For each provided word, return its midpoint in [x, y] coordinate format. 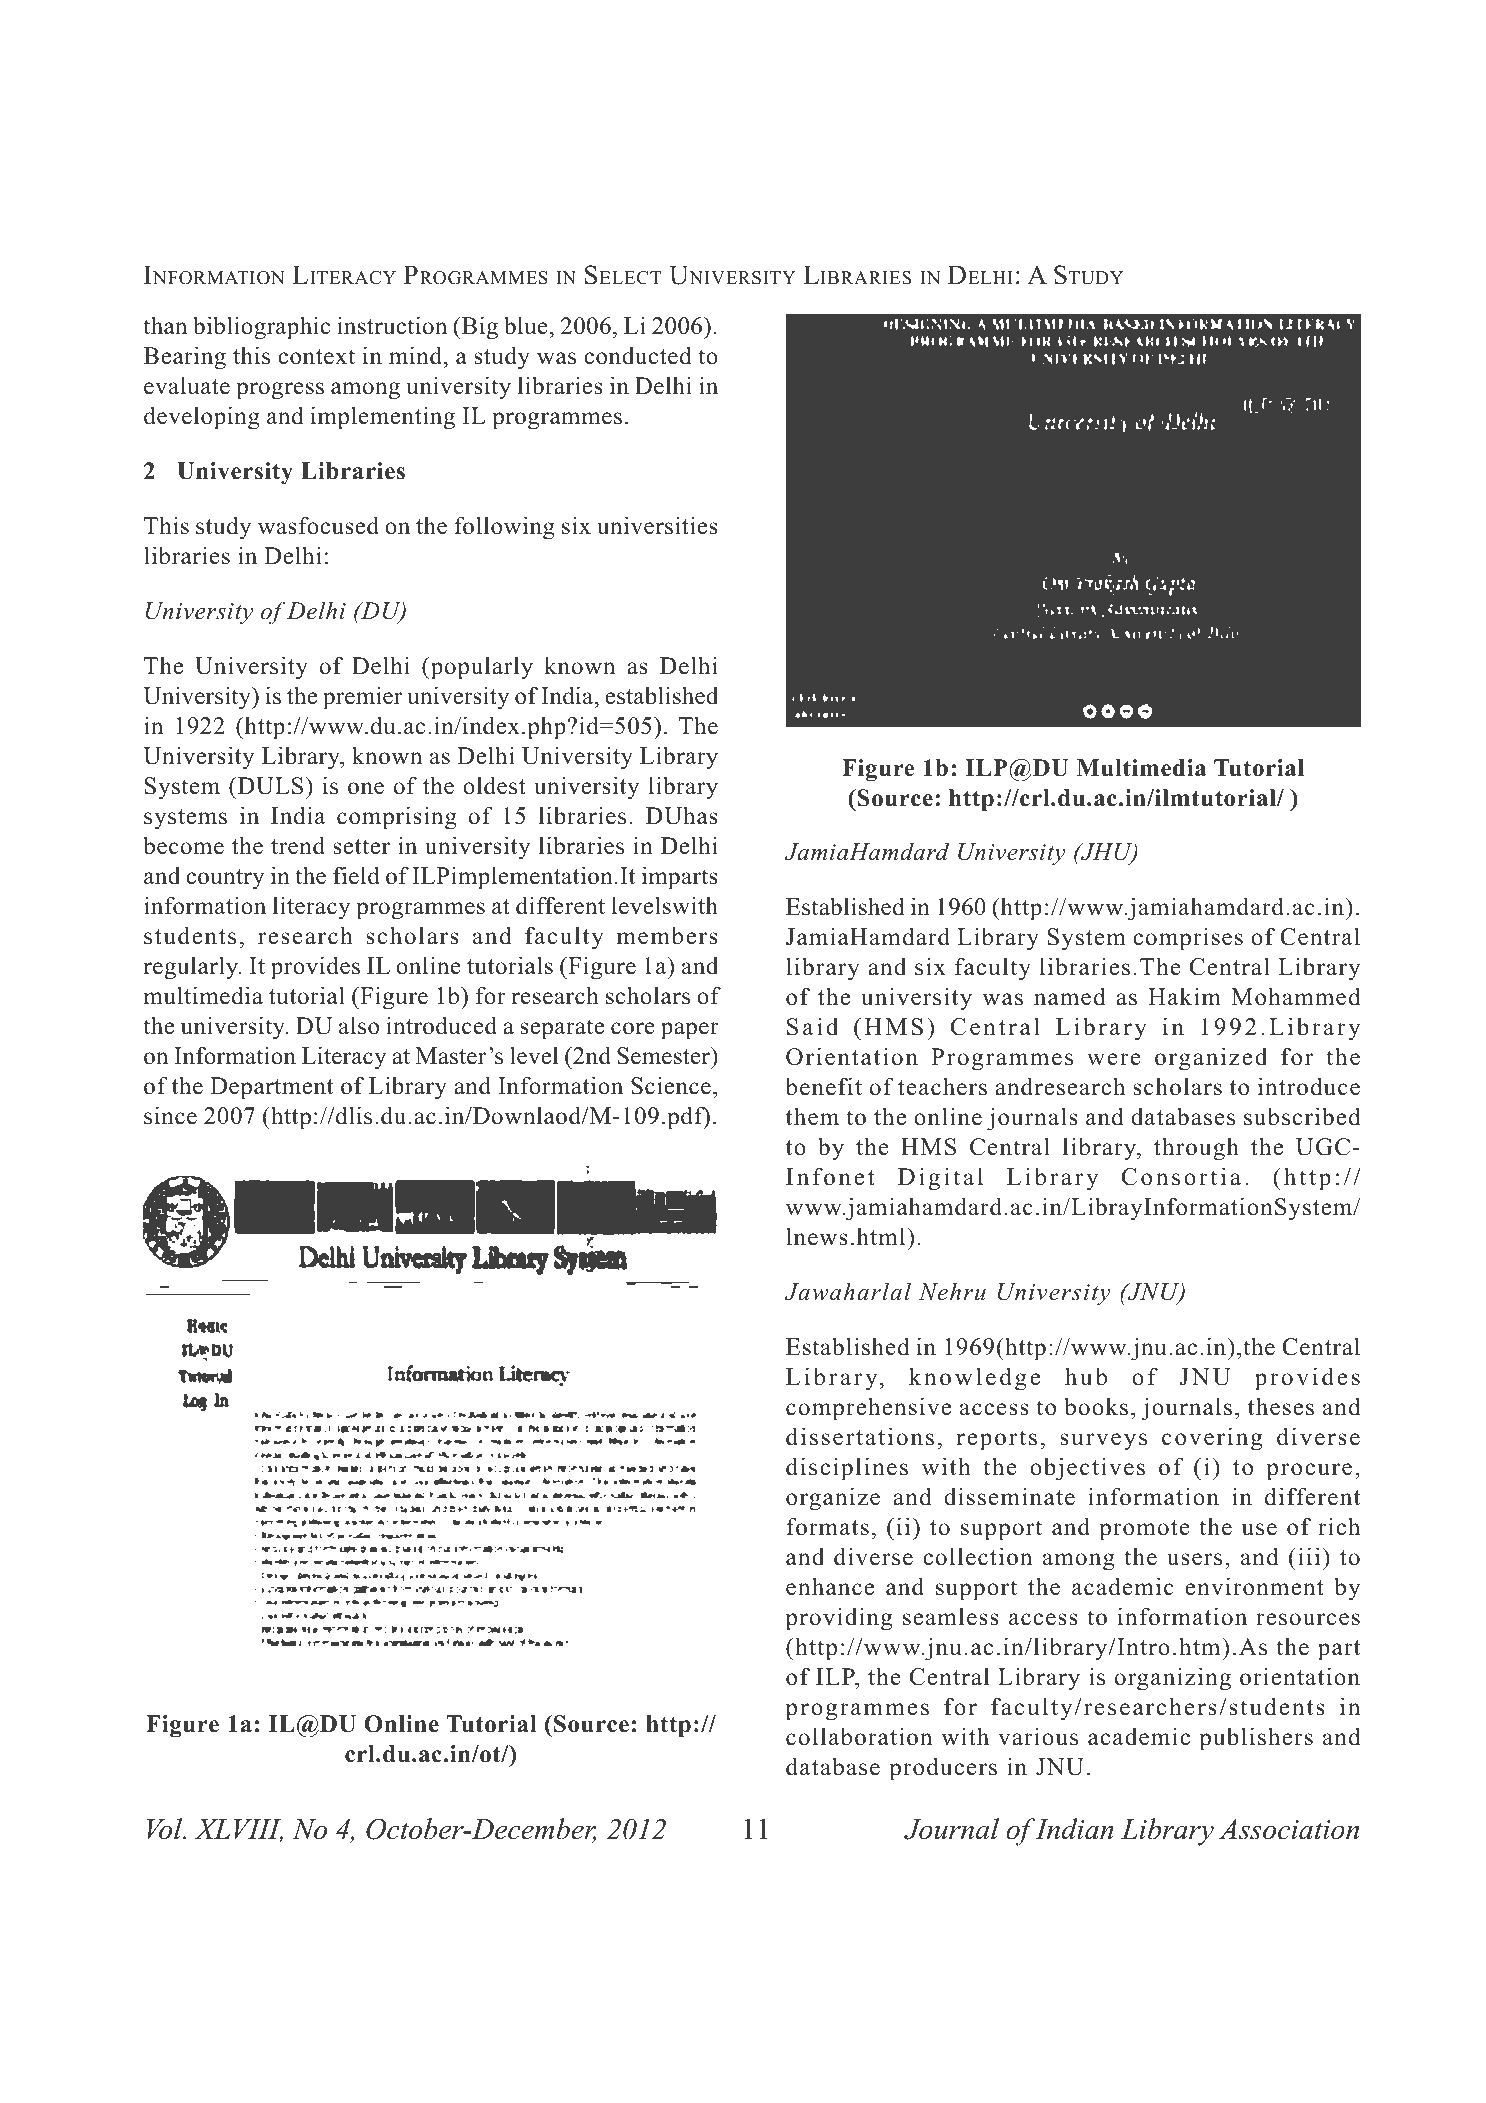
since [170, 1115]
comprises [1188, 939]
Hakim [1184, 996]
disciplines [847, 1469]
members [667, 935]
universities [657, 525]
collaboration [859, 1736]
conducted [637, 355]
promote [1144, 1530]
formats [827, 1526]
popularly [480, 668]
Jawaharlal [847, 1291]
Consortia [1181, 1176]
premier [362, 698]
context [316, 357]
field [356, 875]
